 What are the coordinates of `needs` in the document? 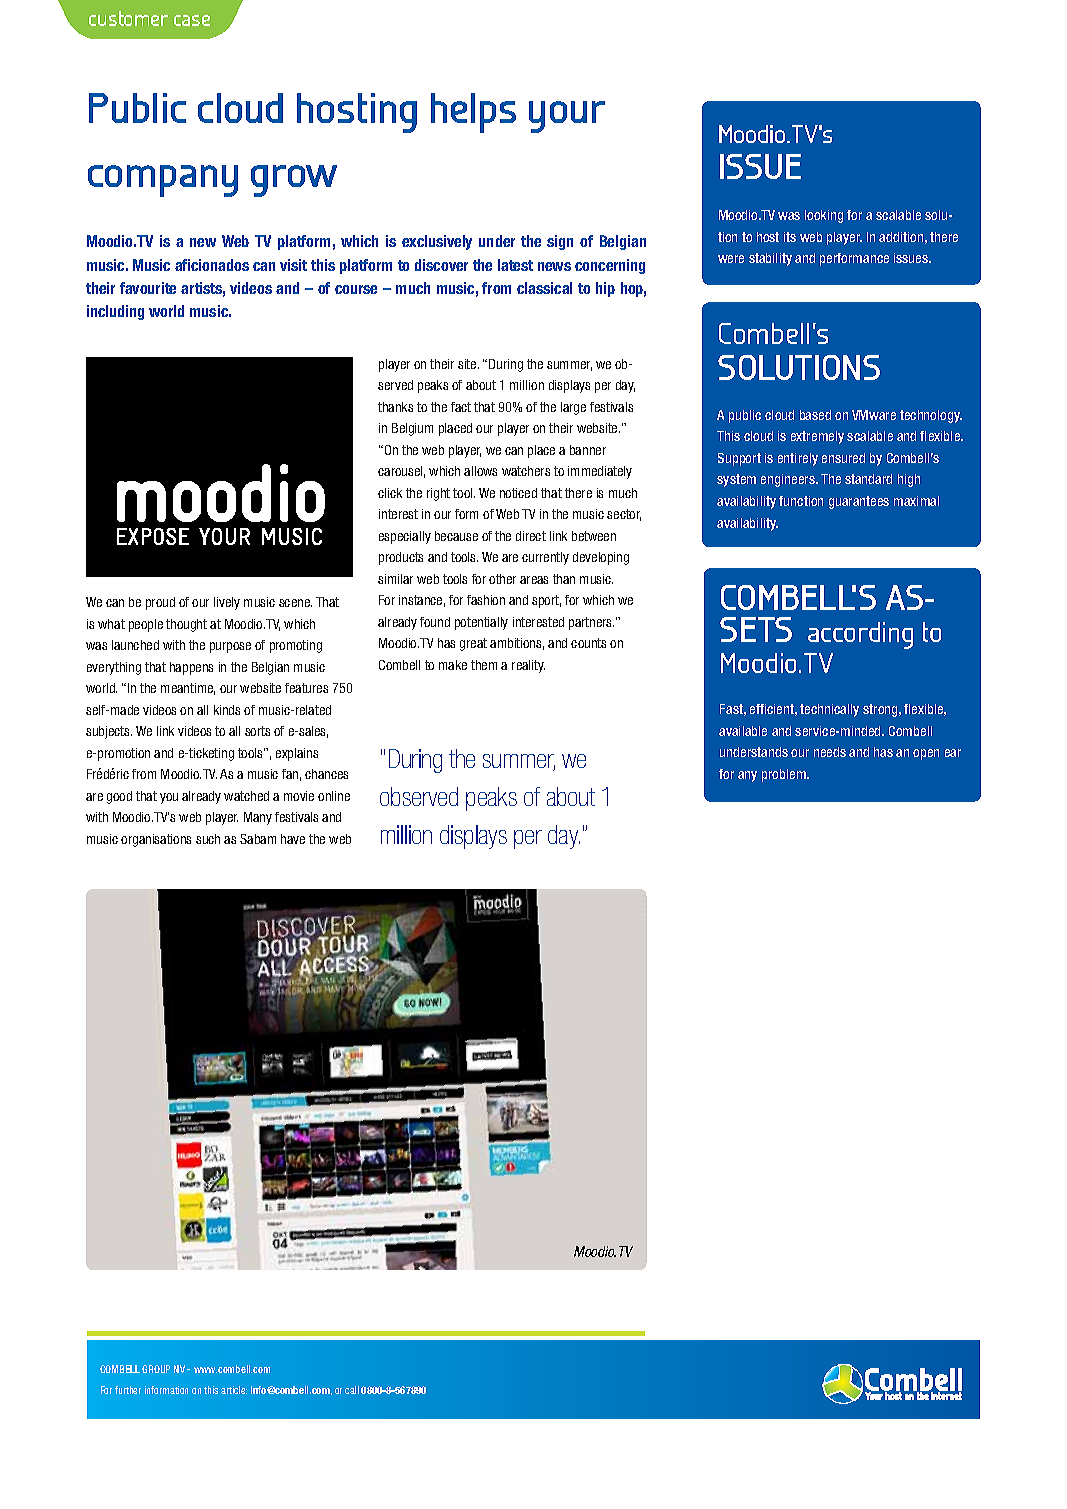 It's located at (830, 752).
